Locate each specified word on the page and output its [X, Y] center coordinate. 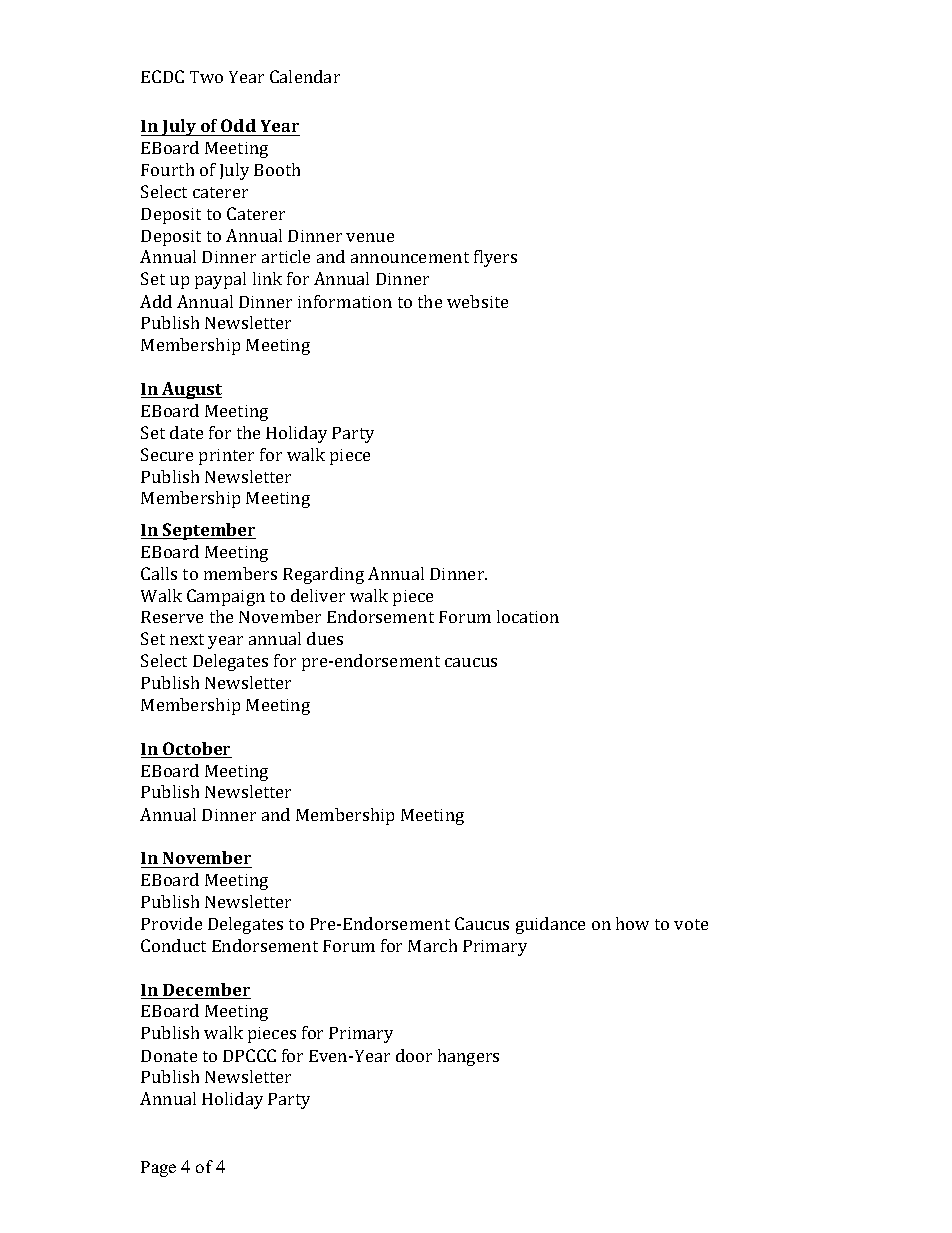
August [191, 390]
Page [158, 1169]
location [528, 616]
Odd [238, 125]
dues [325, 638]
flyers [495, 258]
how [632, 923]
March [432, 945]
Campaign [226, 597]
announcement [410, 257]
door [414, 1055]
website [477, 301]
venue [370, 237]
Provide [171, 923]
